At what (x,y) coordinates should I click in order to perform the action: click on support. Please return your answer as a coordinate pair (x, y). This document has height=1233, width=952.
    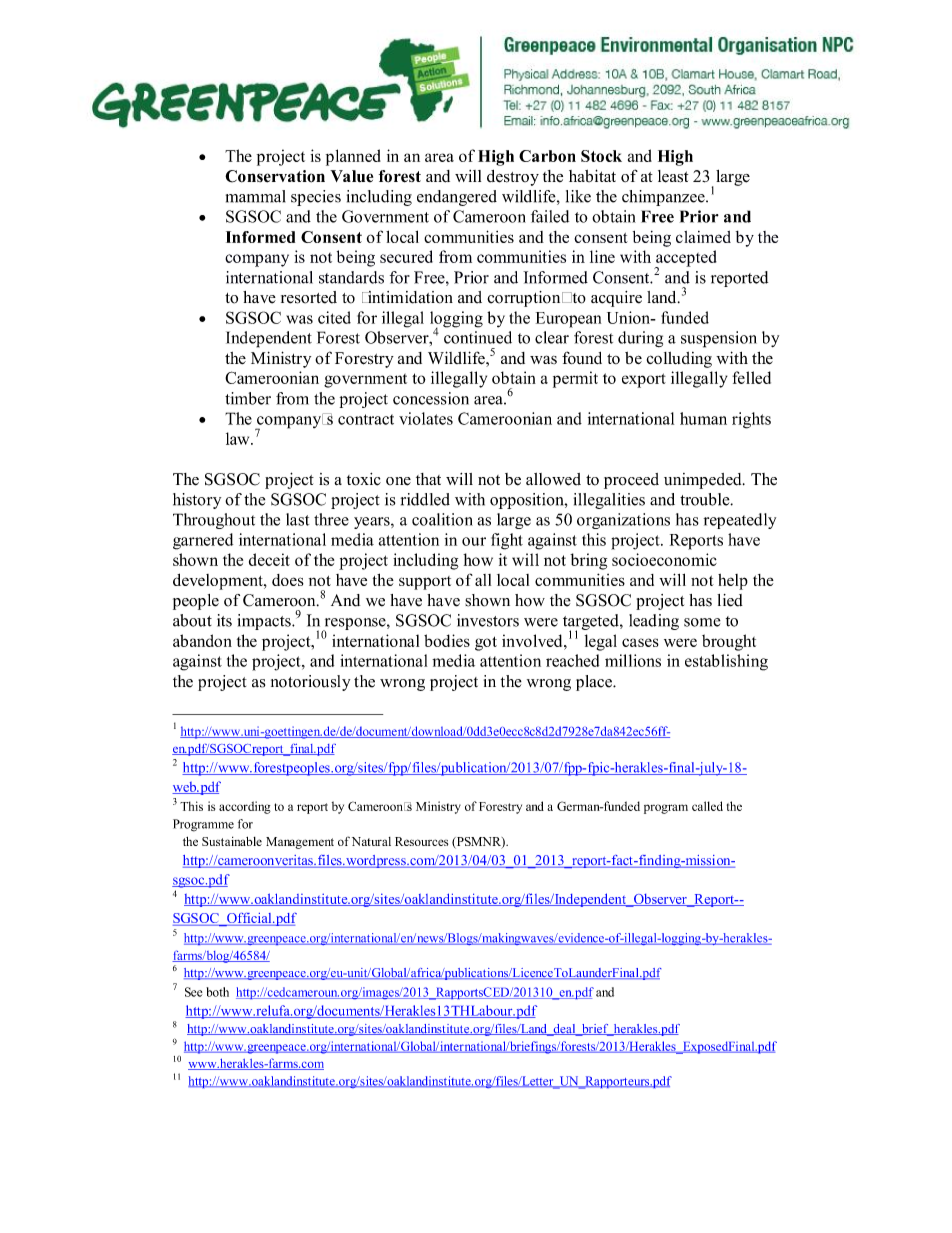
    Looking at the image, I should click on (425, 583).
